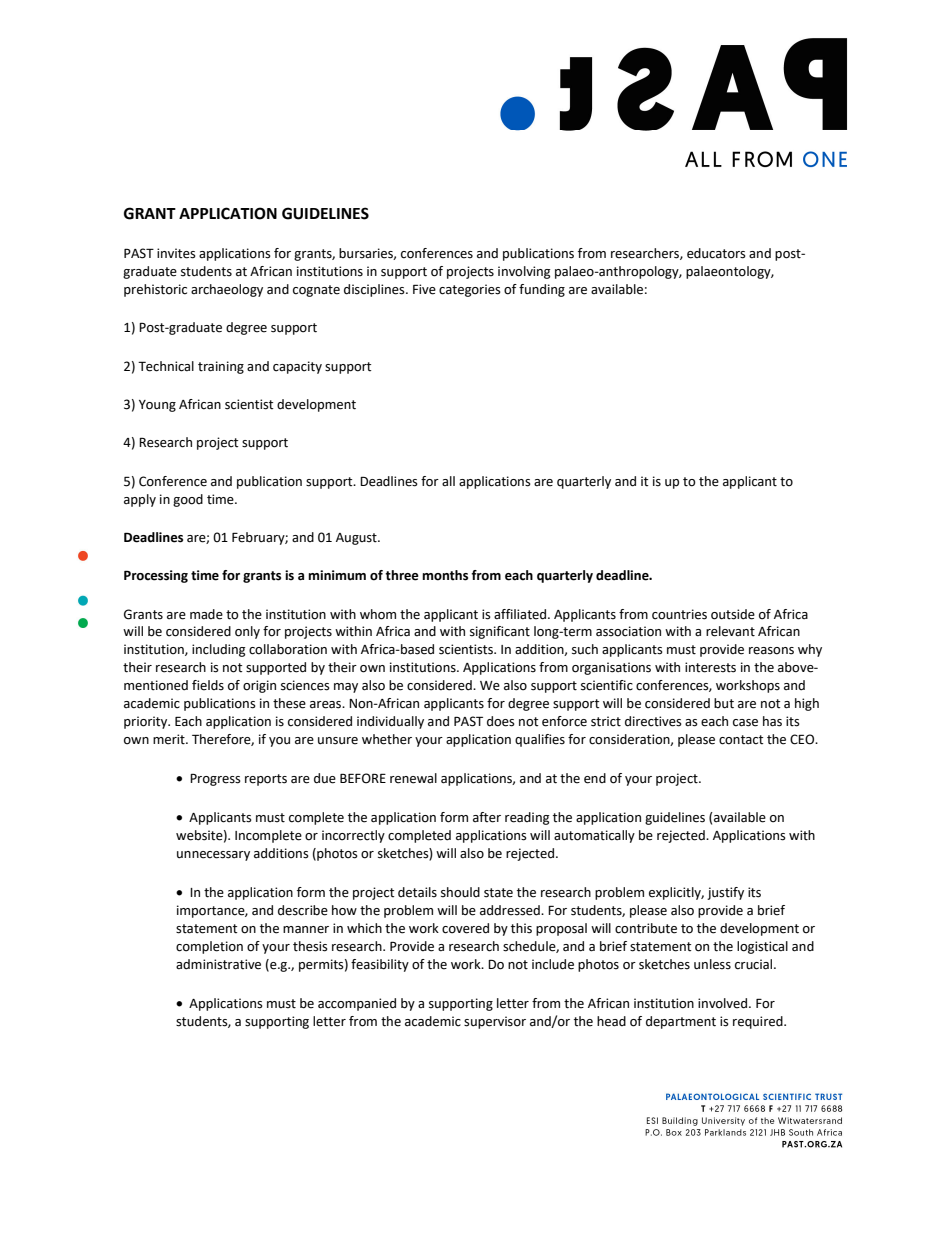 Image resolution: width=952 pixels, height=1233 pixels. I want to click on archaeology, so click(227, 290).
